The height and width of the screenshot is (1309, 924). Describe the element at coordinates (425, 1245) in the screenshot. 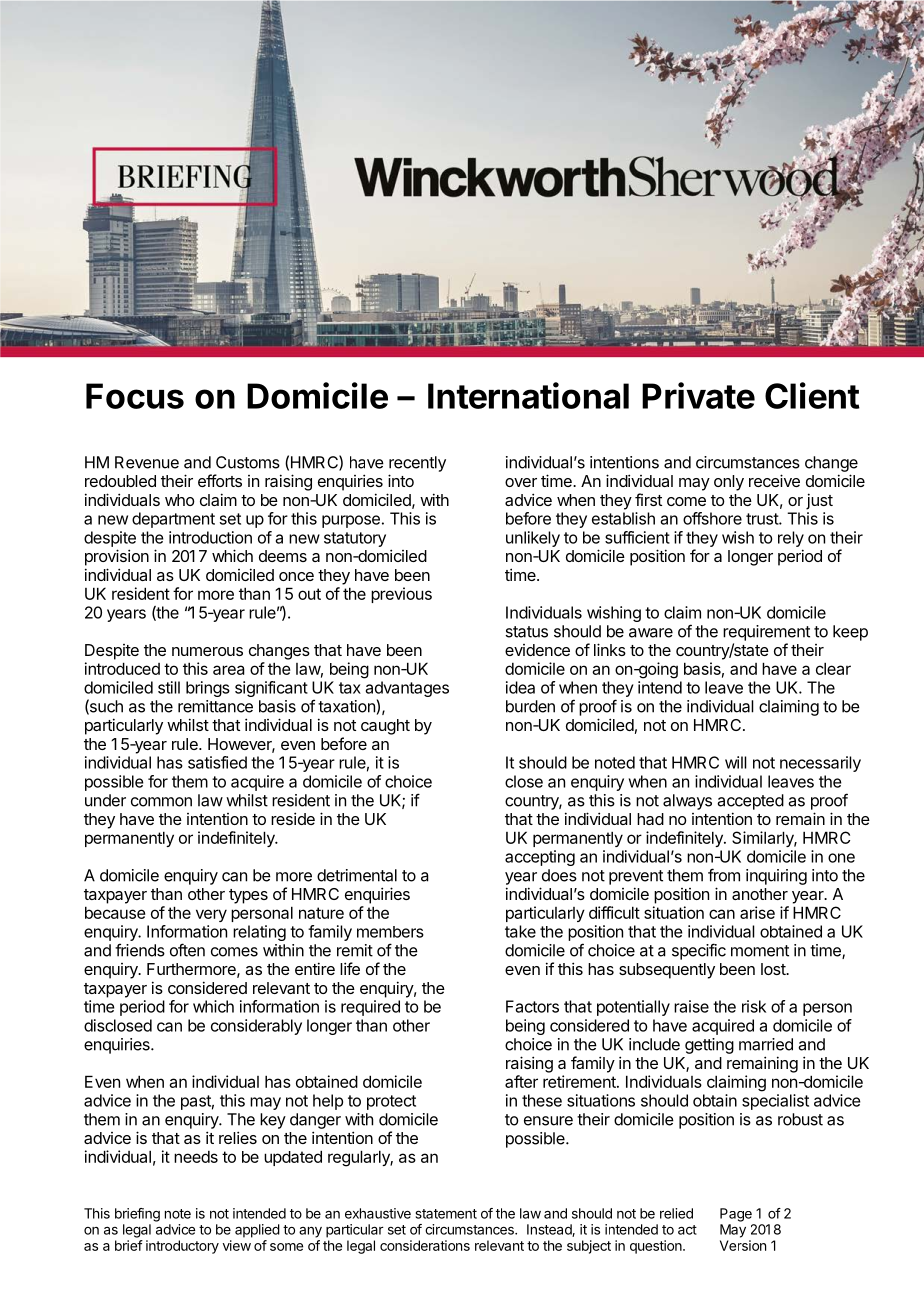

I see `considerations` at that location.
